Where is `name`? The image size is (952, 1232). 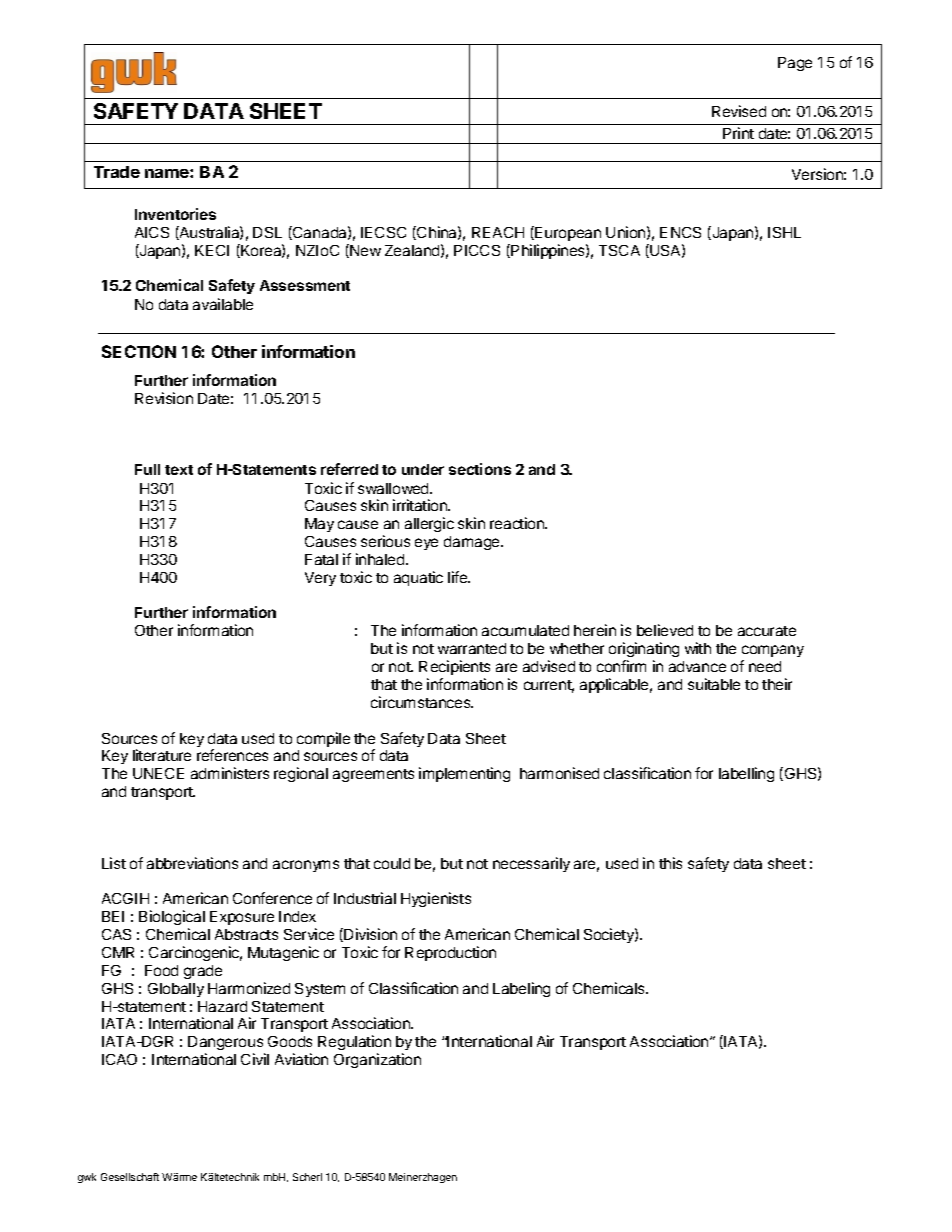 name is located at coordinates (168, 173).
